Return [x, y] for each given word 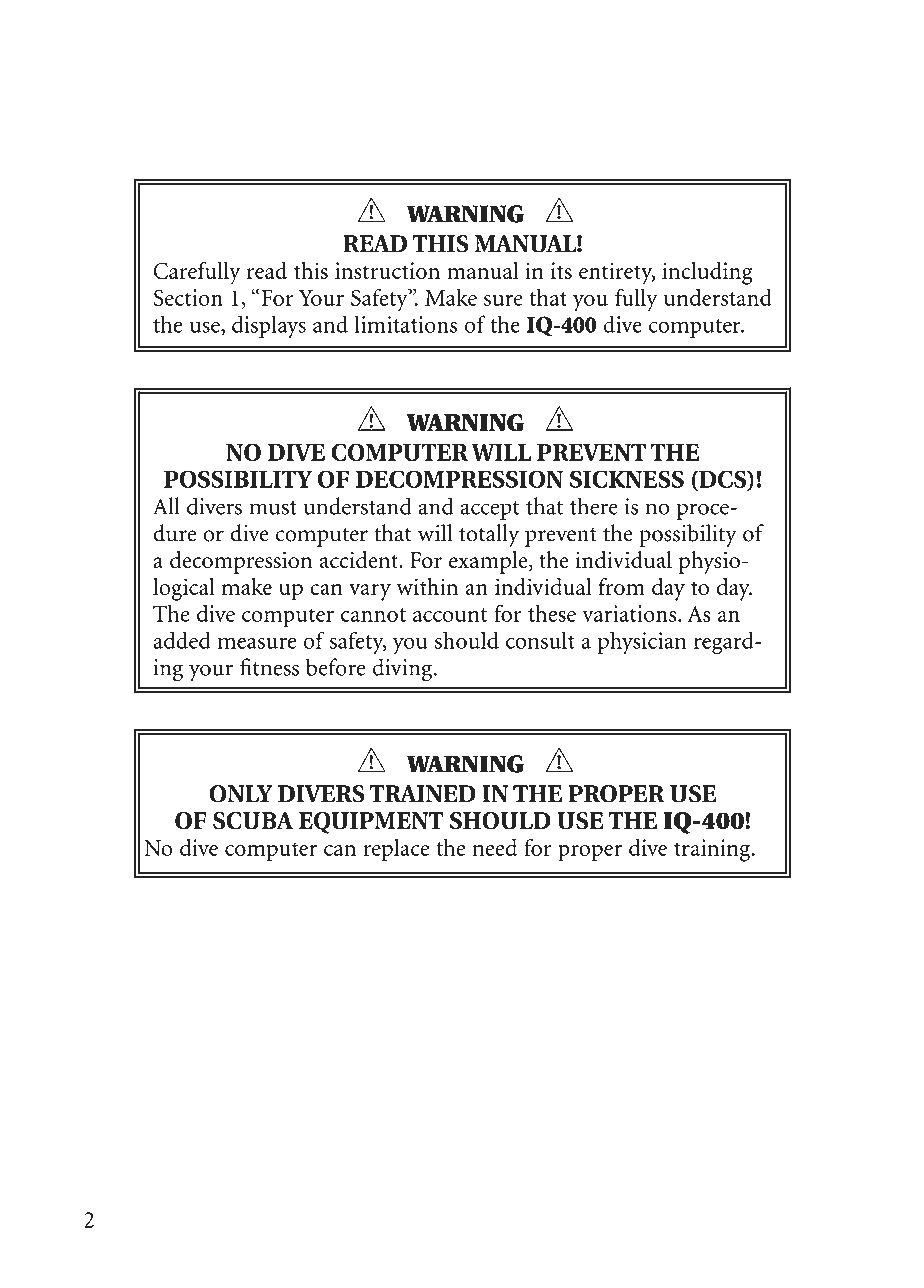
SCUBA [253, 821]
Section [188, 297]
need [494, 847]
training [713, 850]
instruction [387, 270]
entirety [617, 273]
